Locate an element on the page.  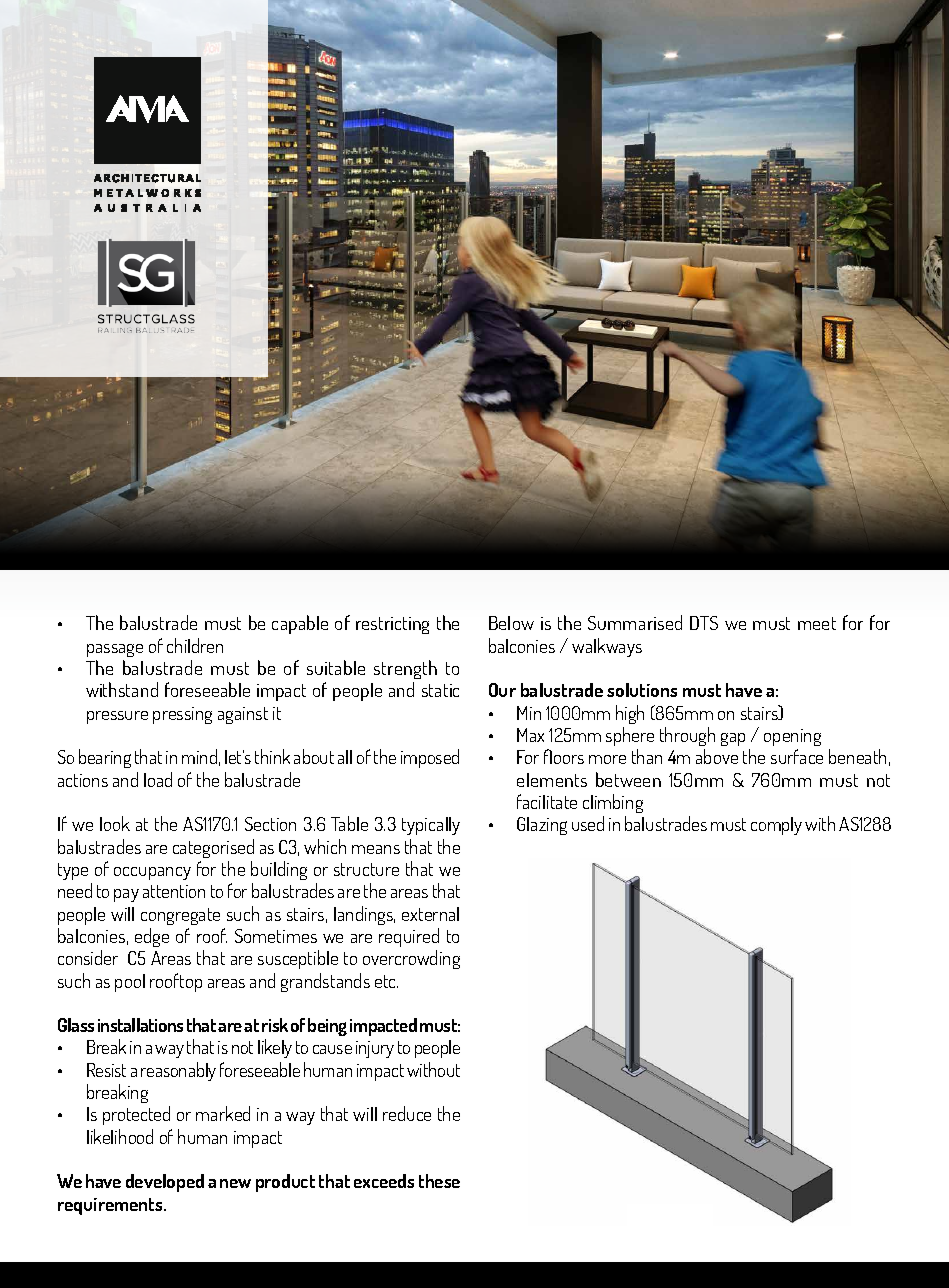
restricting is located at coordinates (392, 625).
